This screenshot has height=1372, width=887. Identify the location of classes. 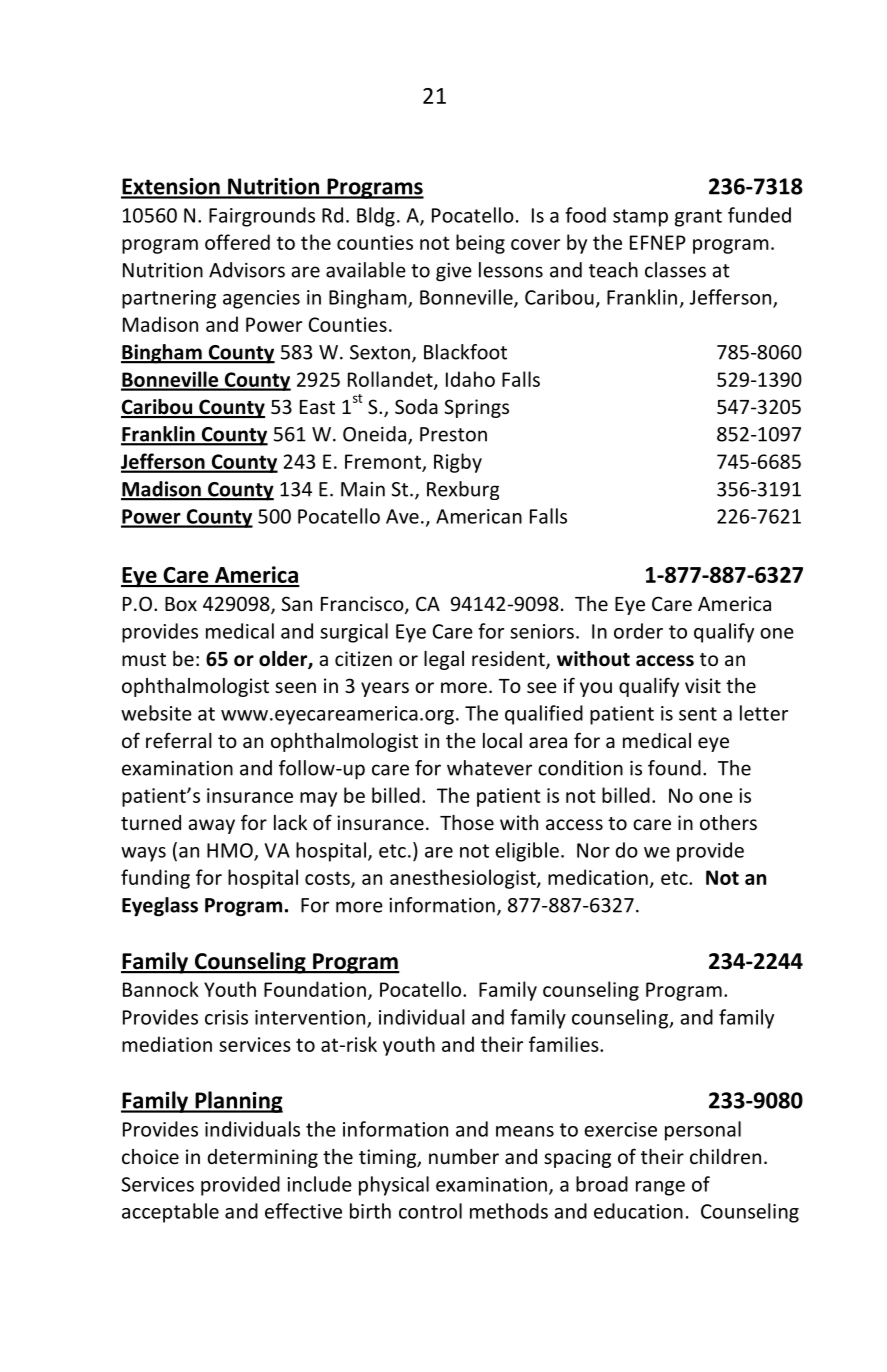
(675, 270).
